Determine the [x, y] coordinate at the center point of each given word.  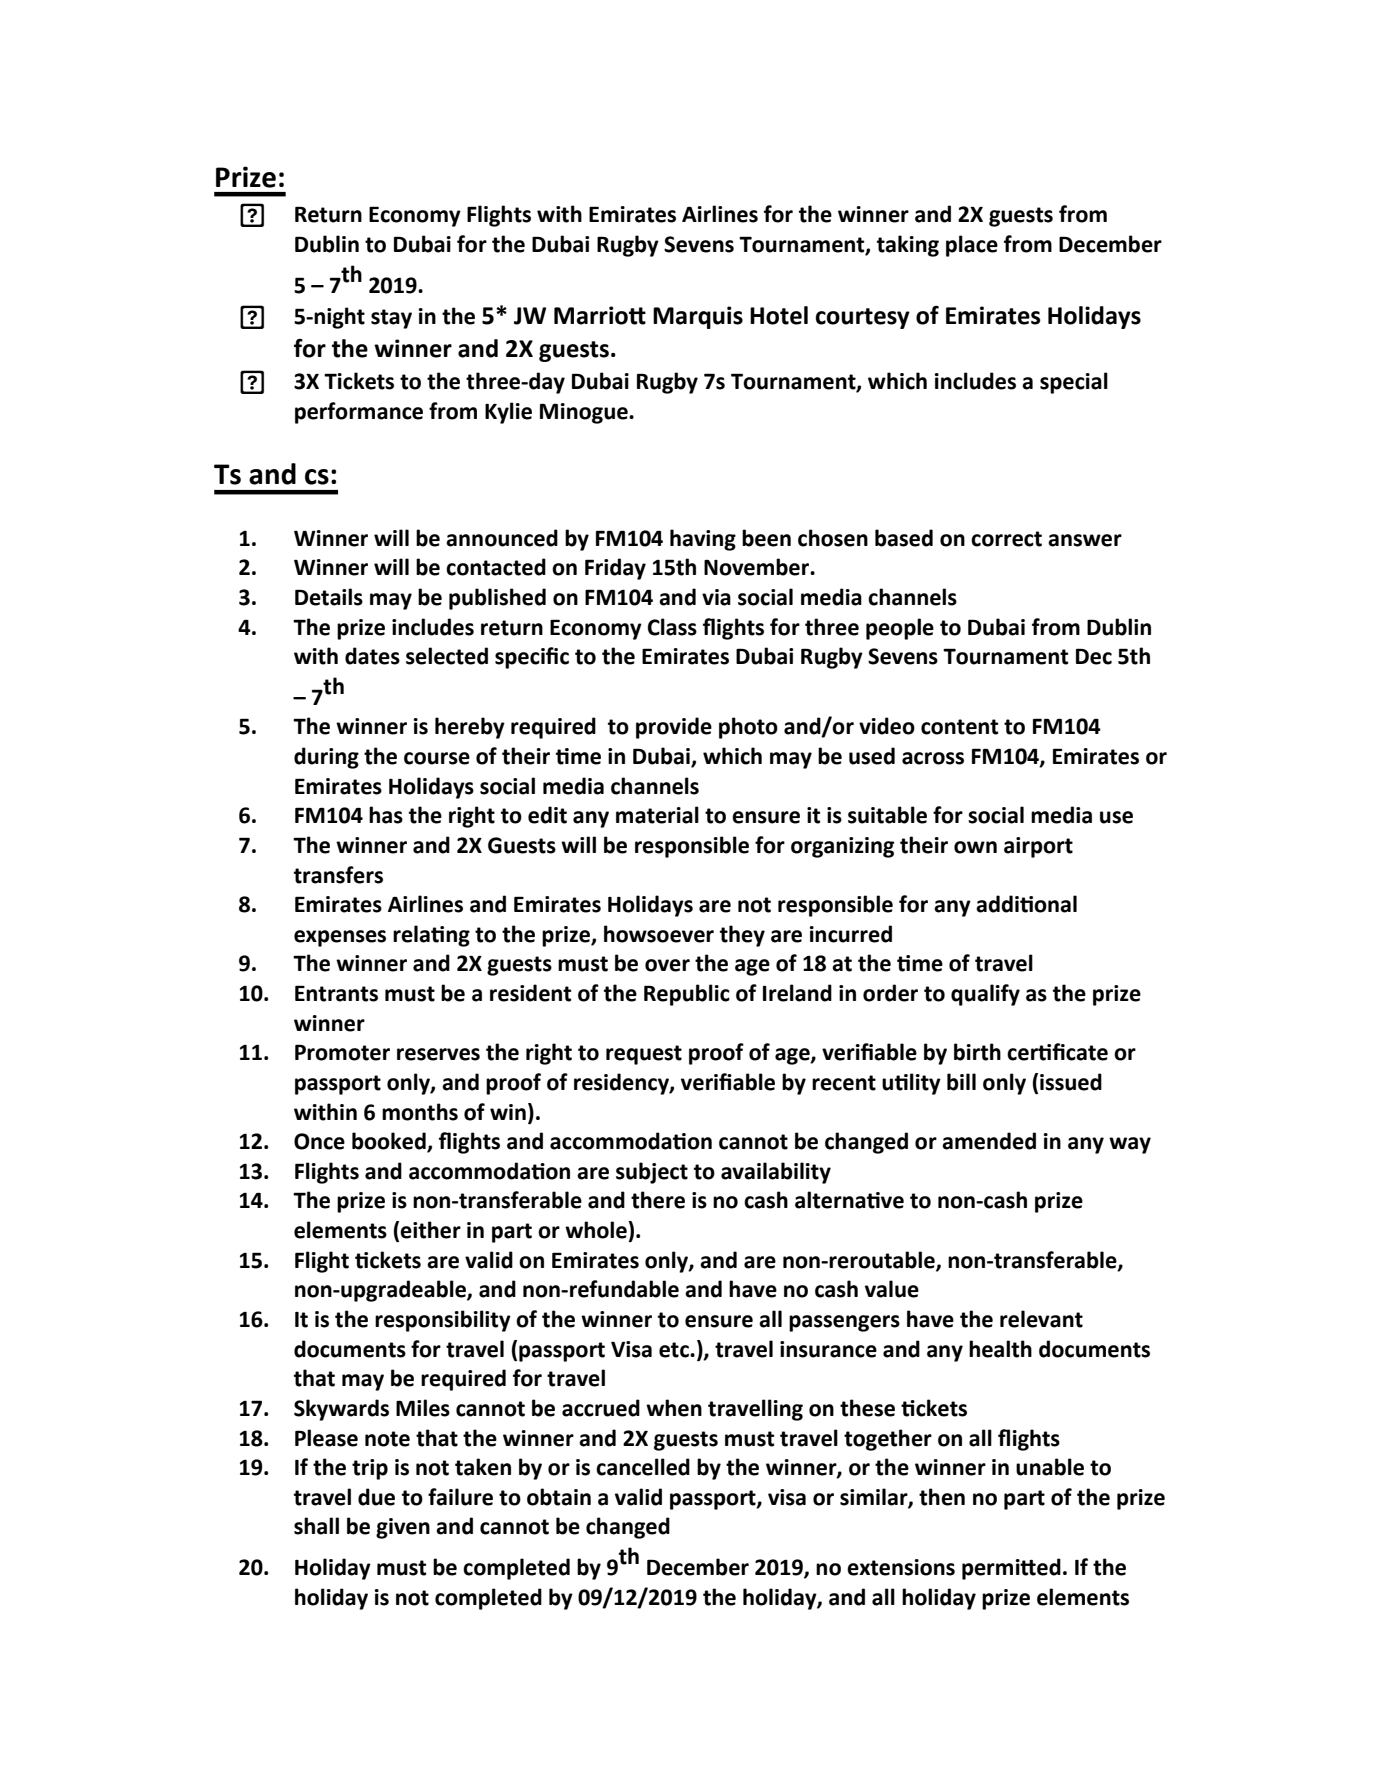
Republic [687, 995]
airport [1038, 847]
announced [502, 538]
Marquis [698, 317]
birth [977, 1052]
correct [1006, 539]
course [437, 758]
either [430, 1230]
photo [748, 728]
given [403, 1528]
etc [675, 1350]
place [972, 246]
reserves [438, 1054]
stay [391, 319]
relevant [1041, 1319]
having [703, 540]
